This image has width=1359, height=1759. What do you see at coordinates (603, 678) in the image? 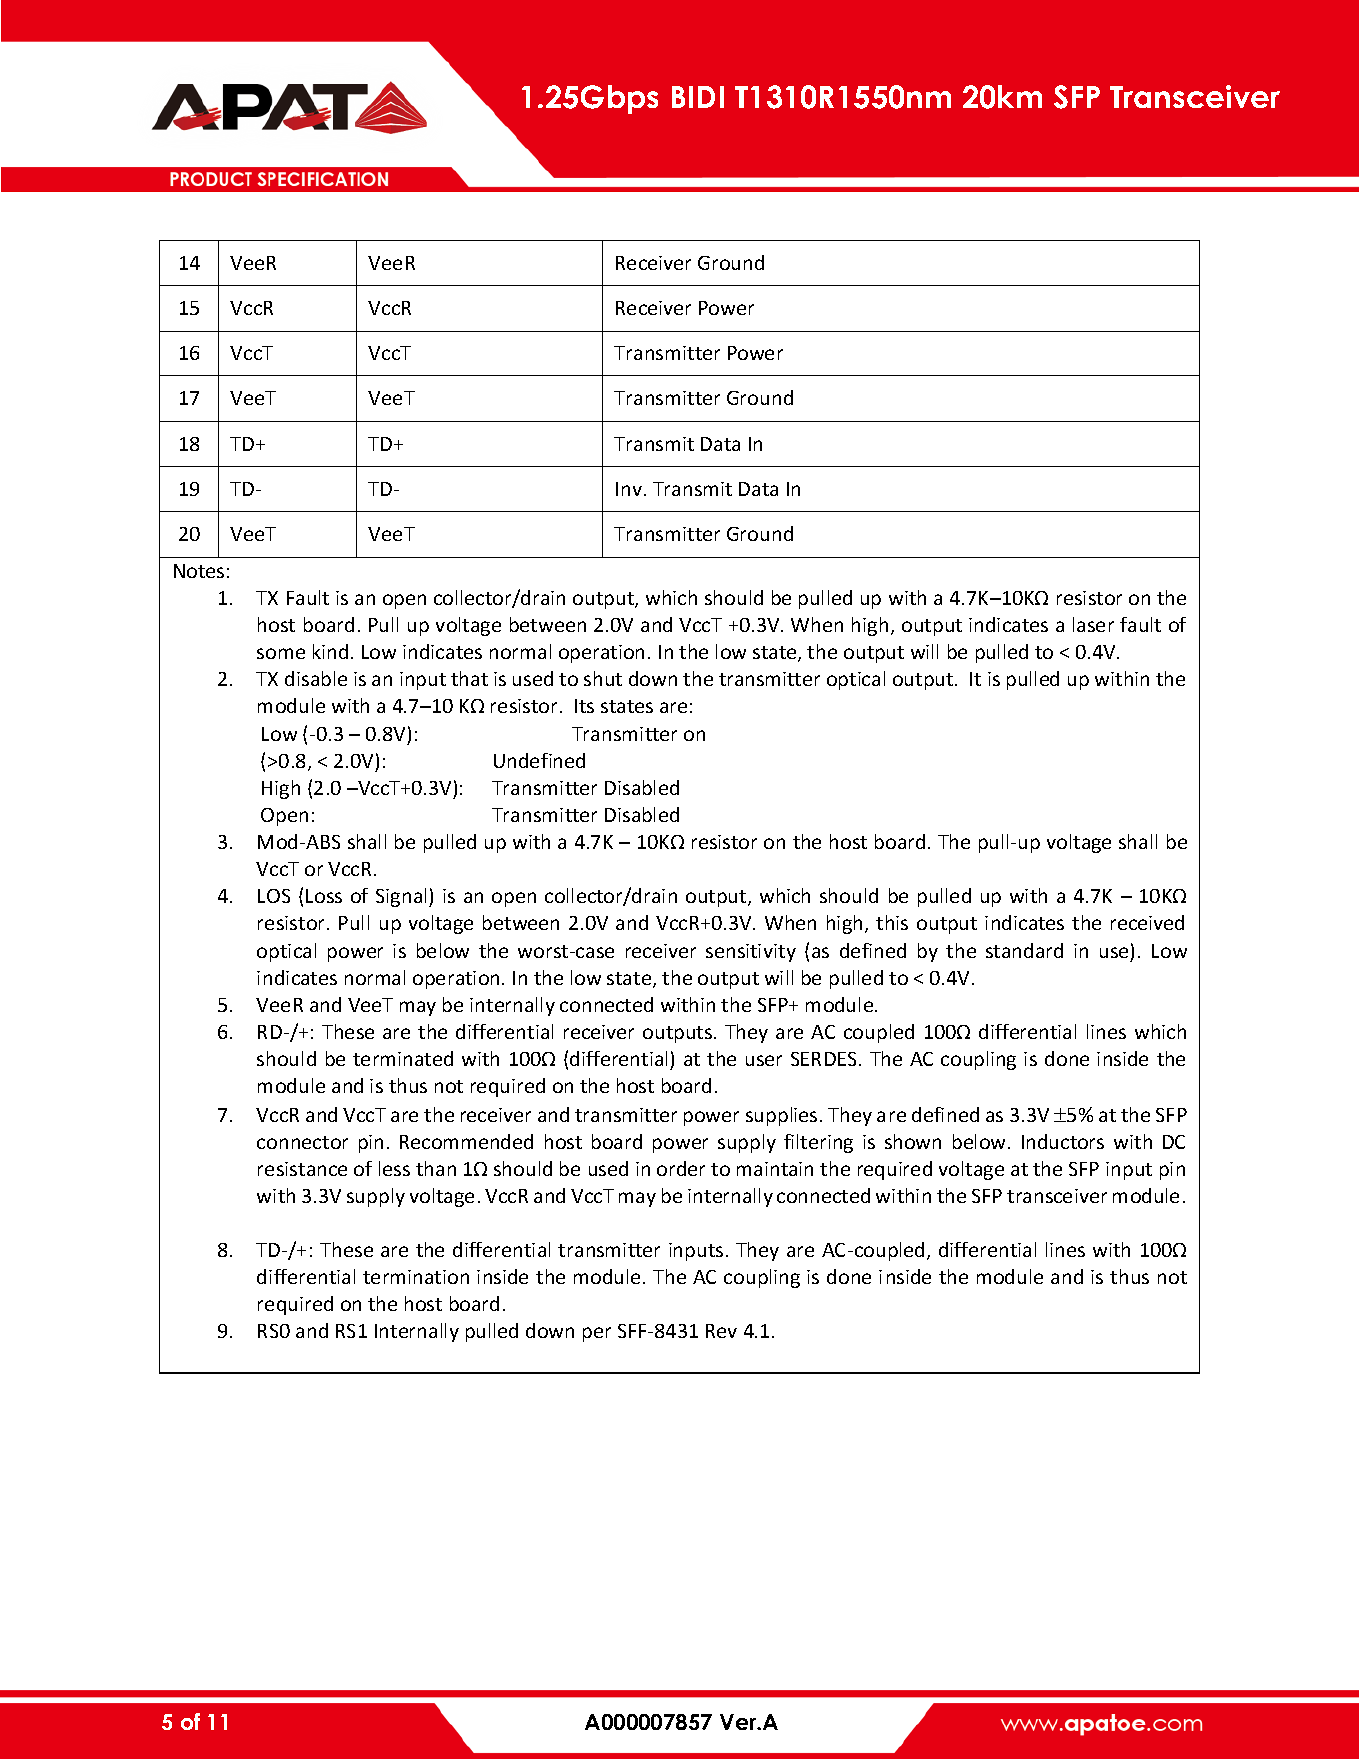
I see `shut` at bounding box center [603, 678].
